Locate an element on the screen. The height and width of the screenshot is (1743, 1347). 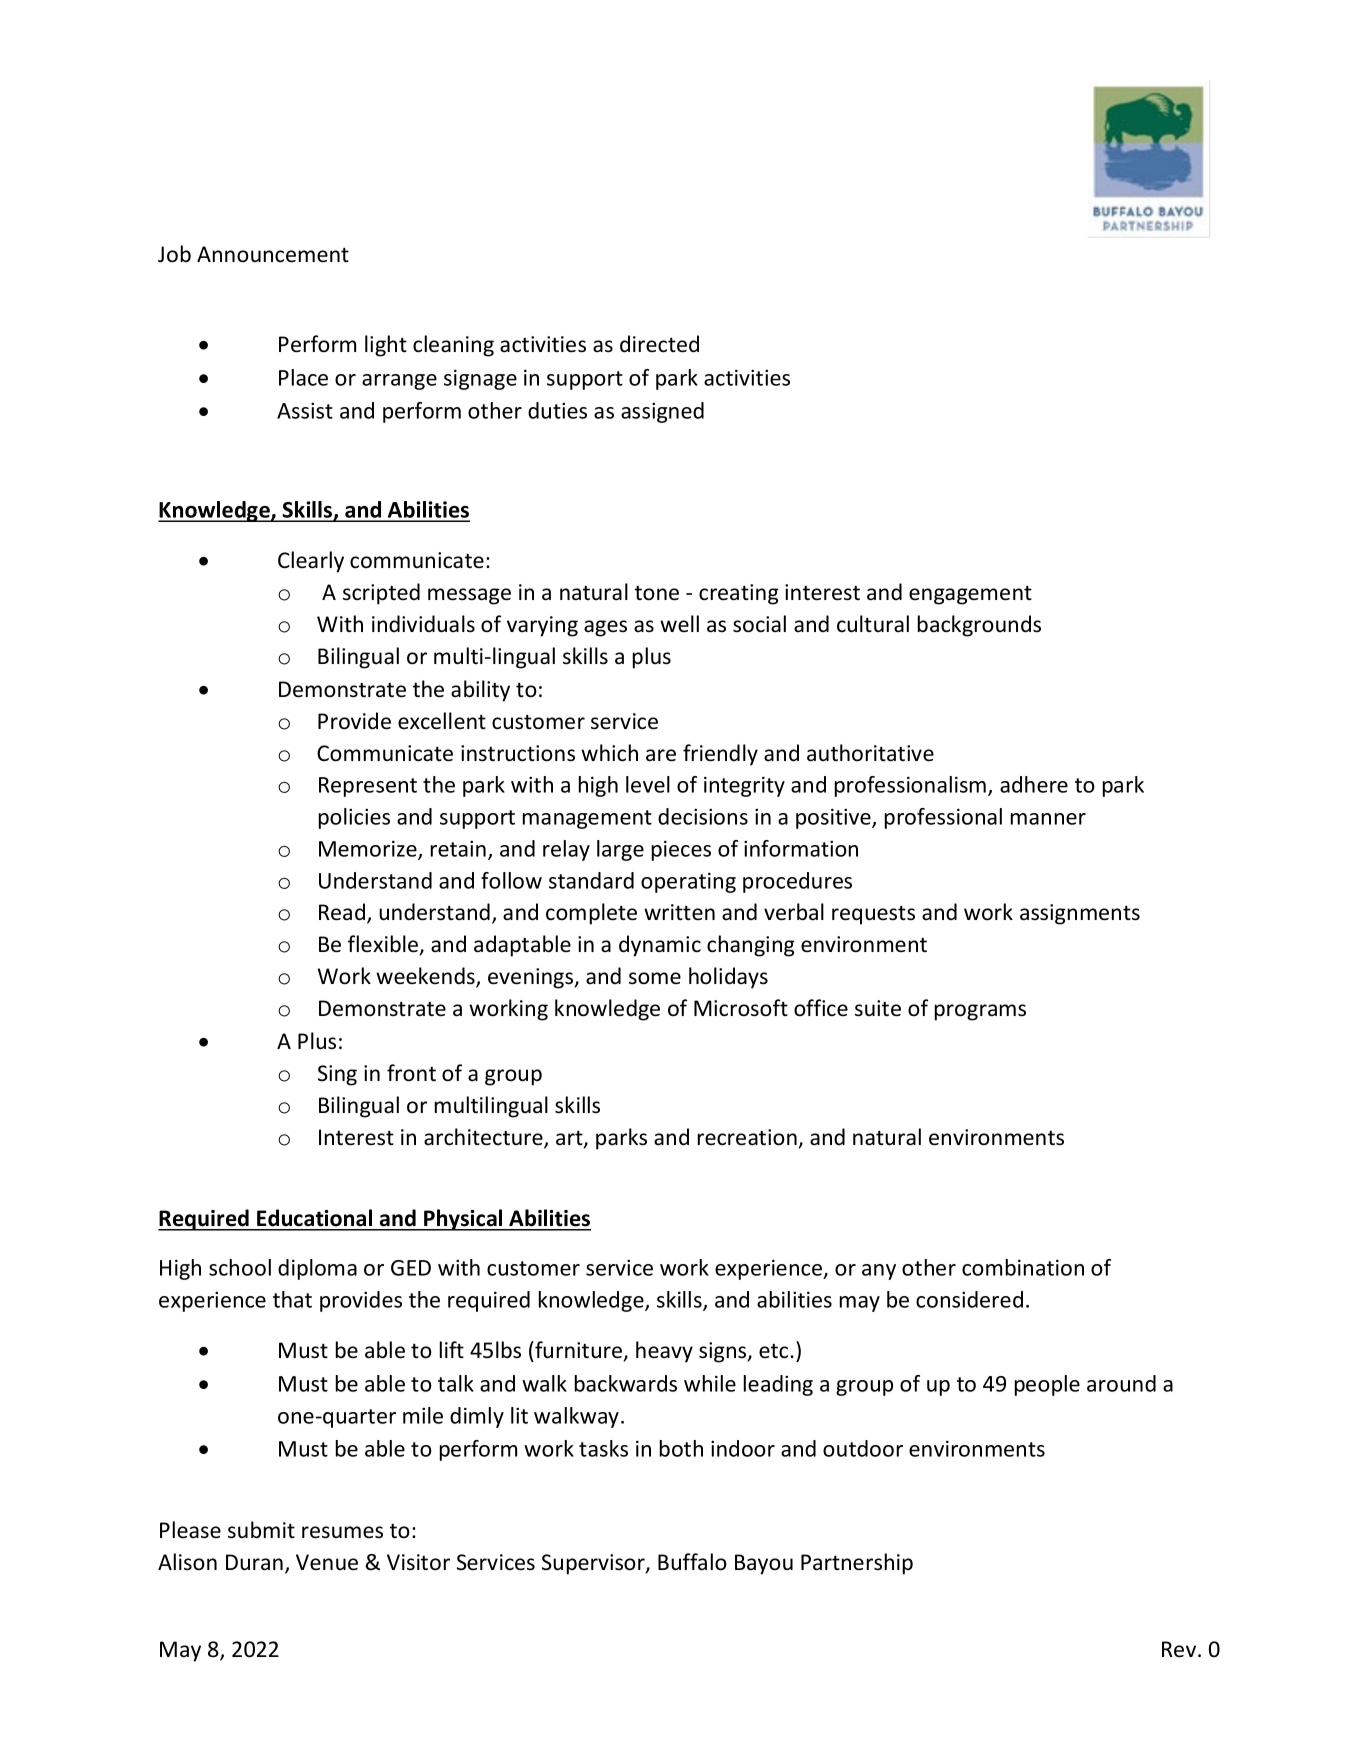
recreation is located at coordinates (747, 1137).
